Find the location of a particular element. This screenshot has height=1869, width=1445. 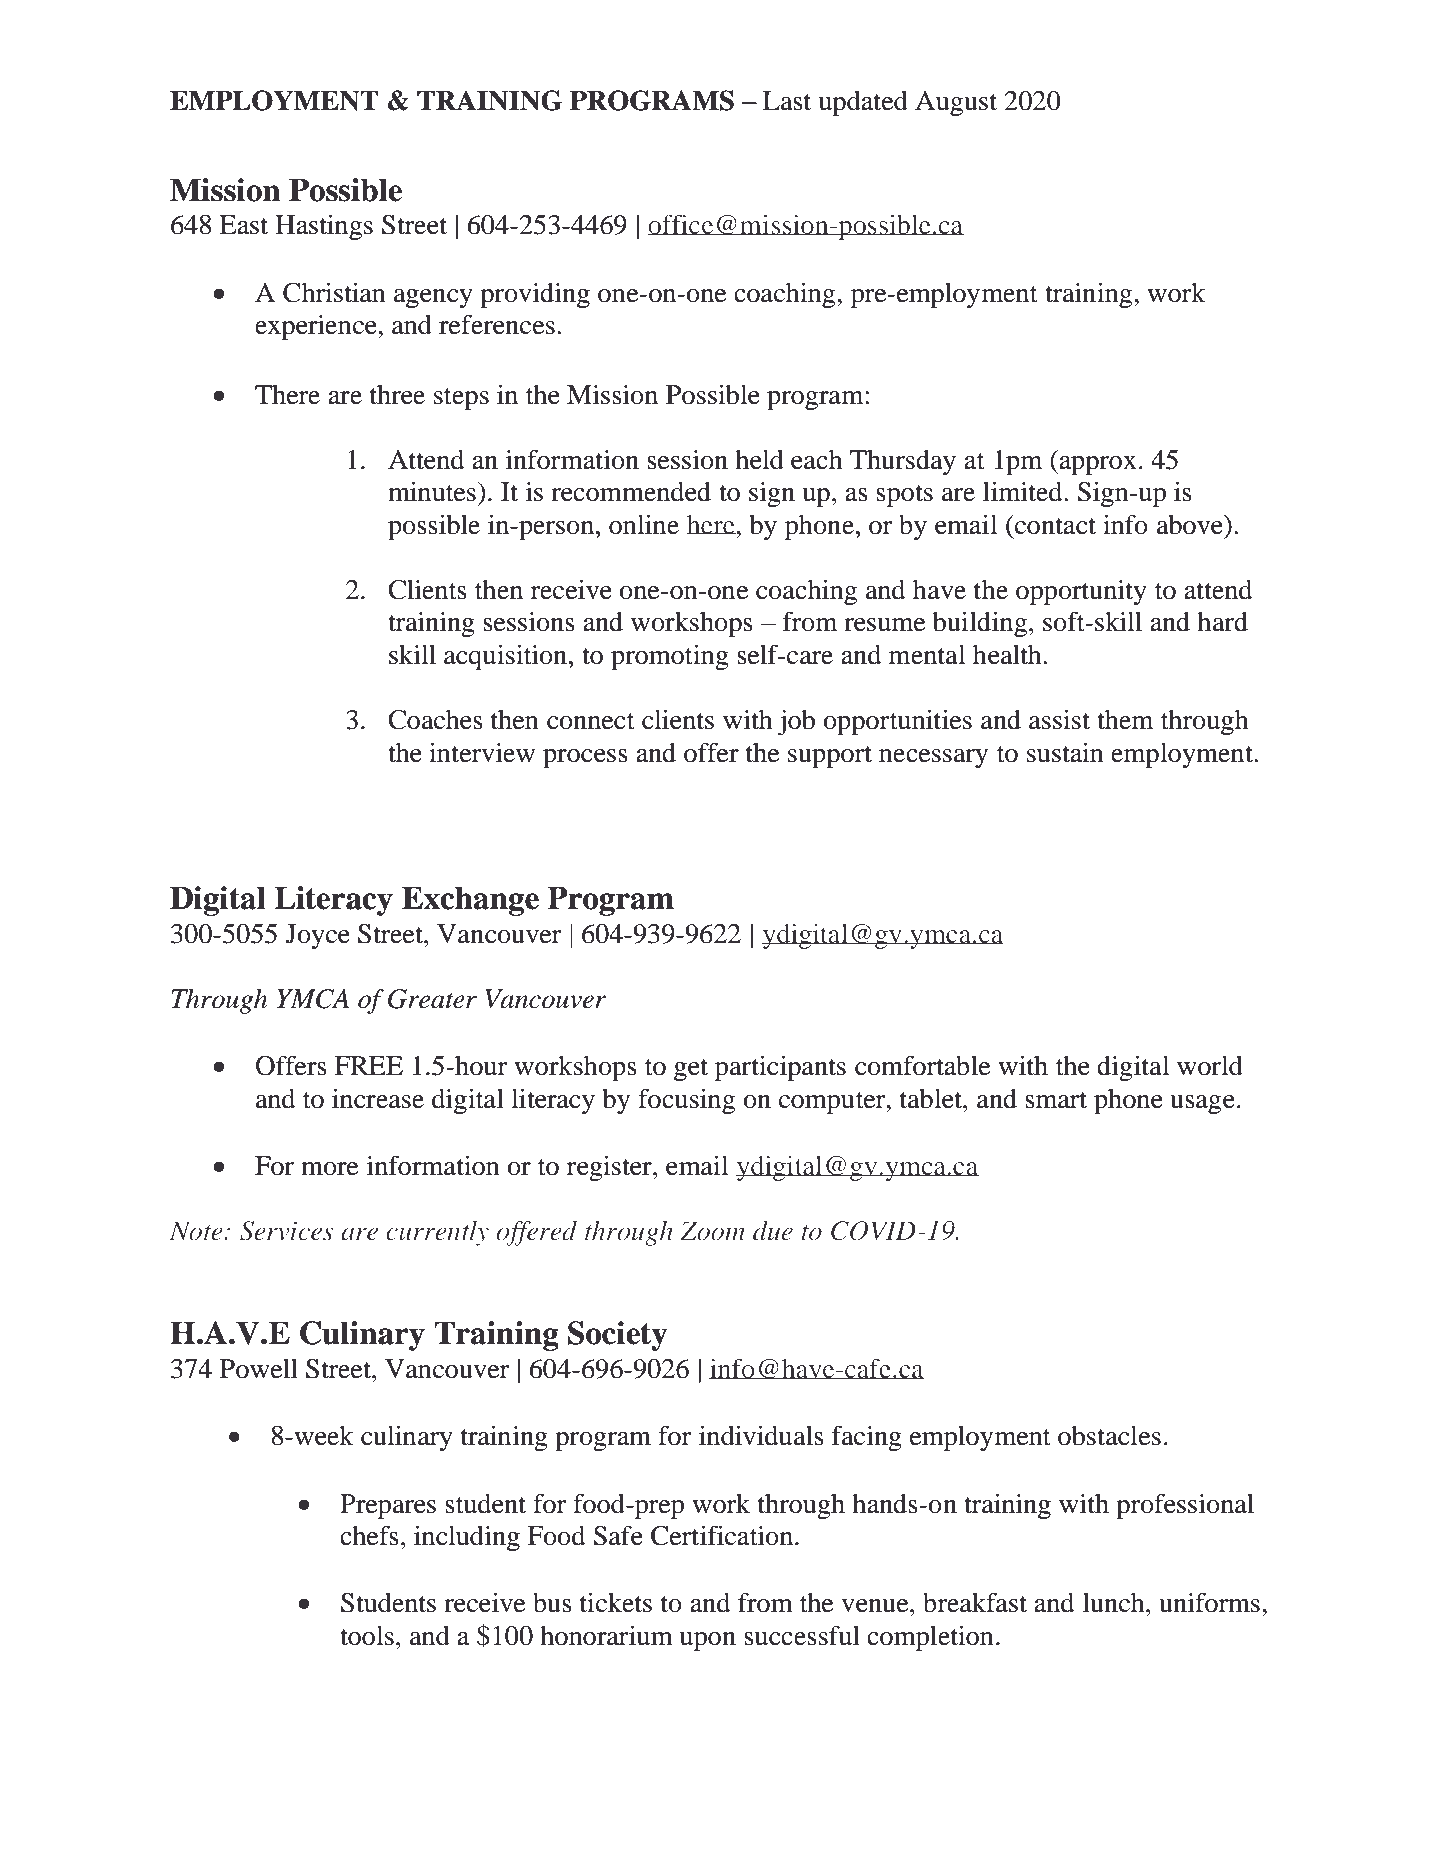

sustain is located at coordinates (1065, 752).
